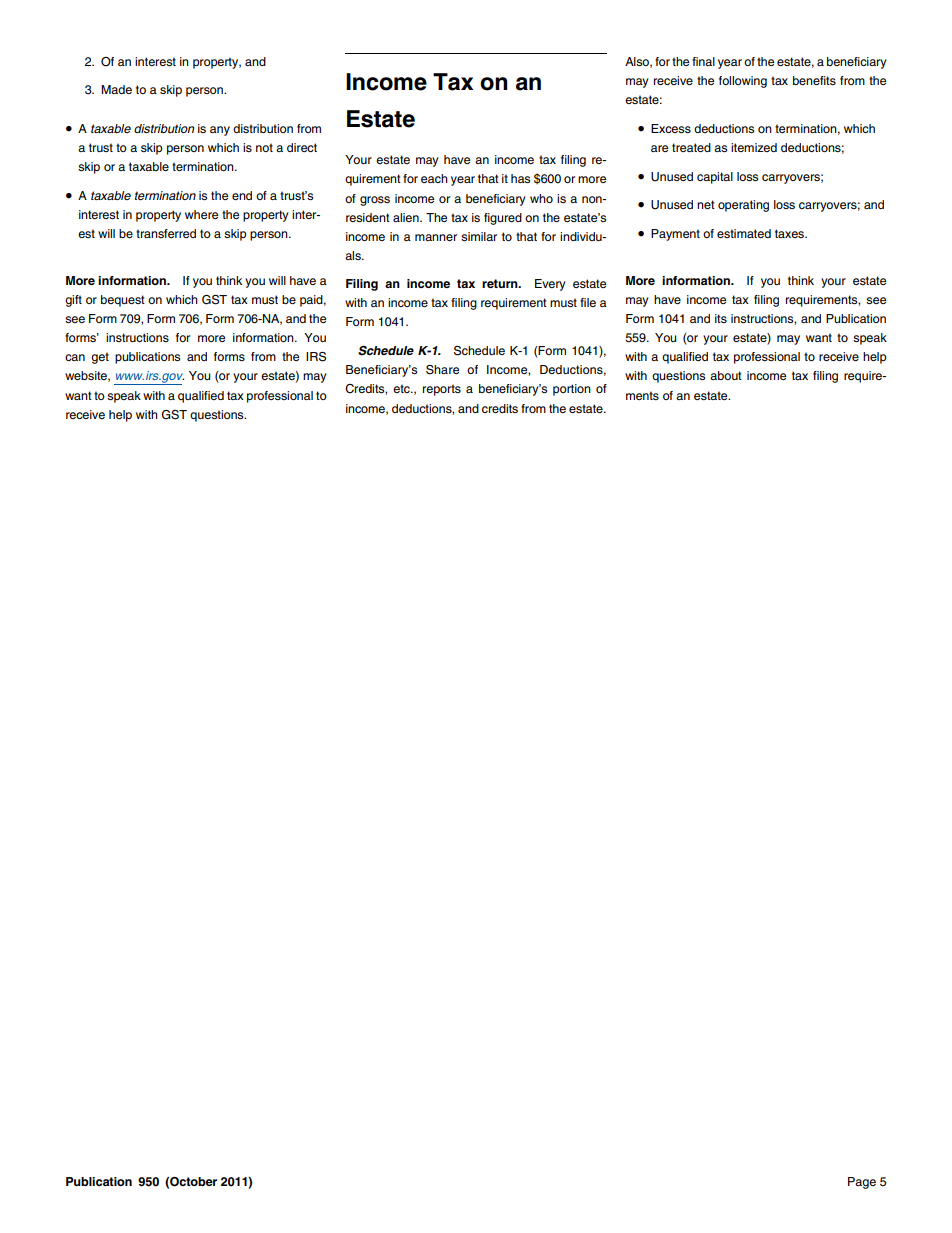 The width and height of the page is (952, 1233). I want to click on Excess, so click(671, 128).
